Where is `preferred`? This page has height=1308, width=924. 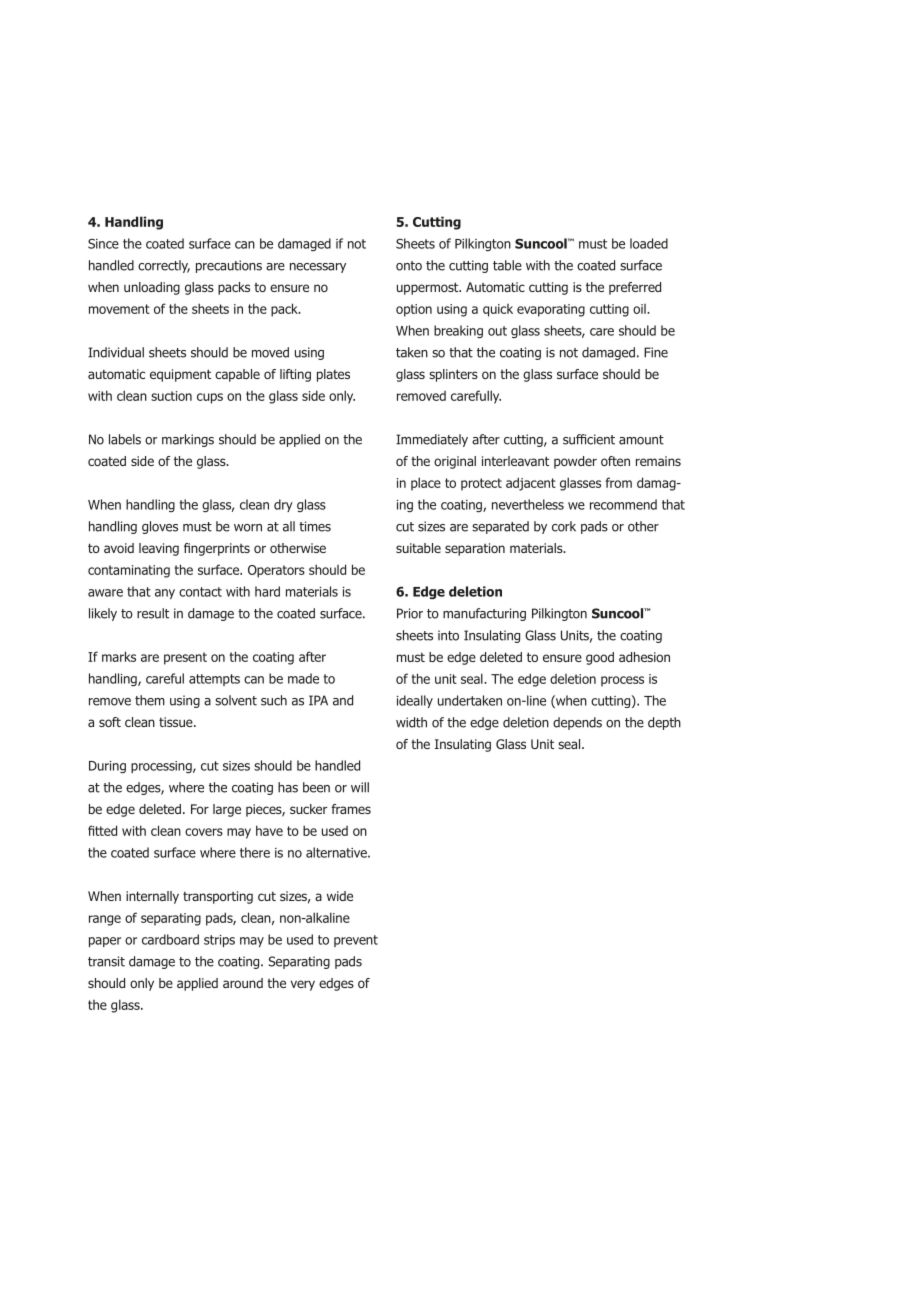 preferred is located at coordinates (635, 288).
